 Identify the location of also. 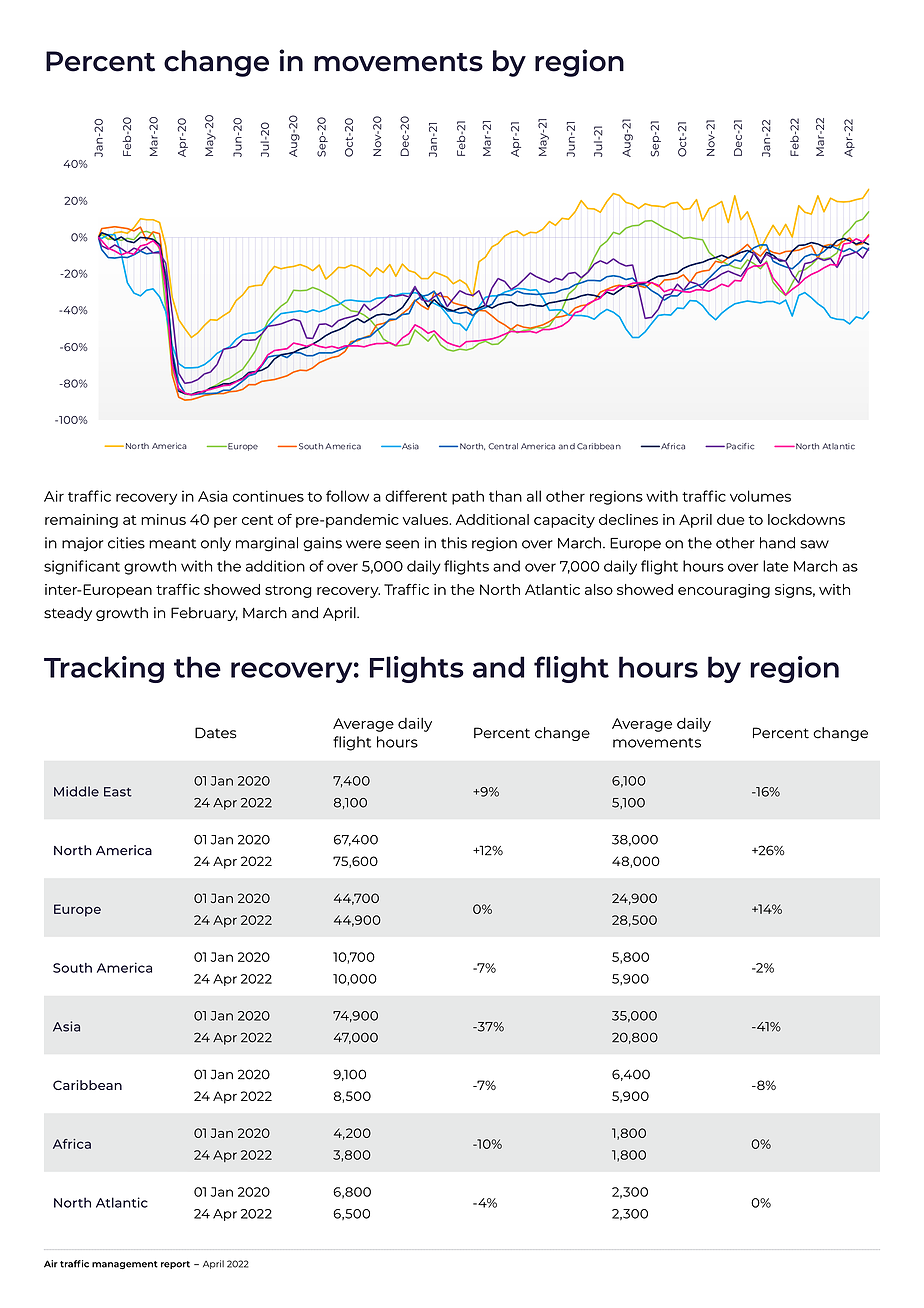
(599, 589).
